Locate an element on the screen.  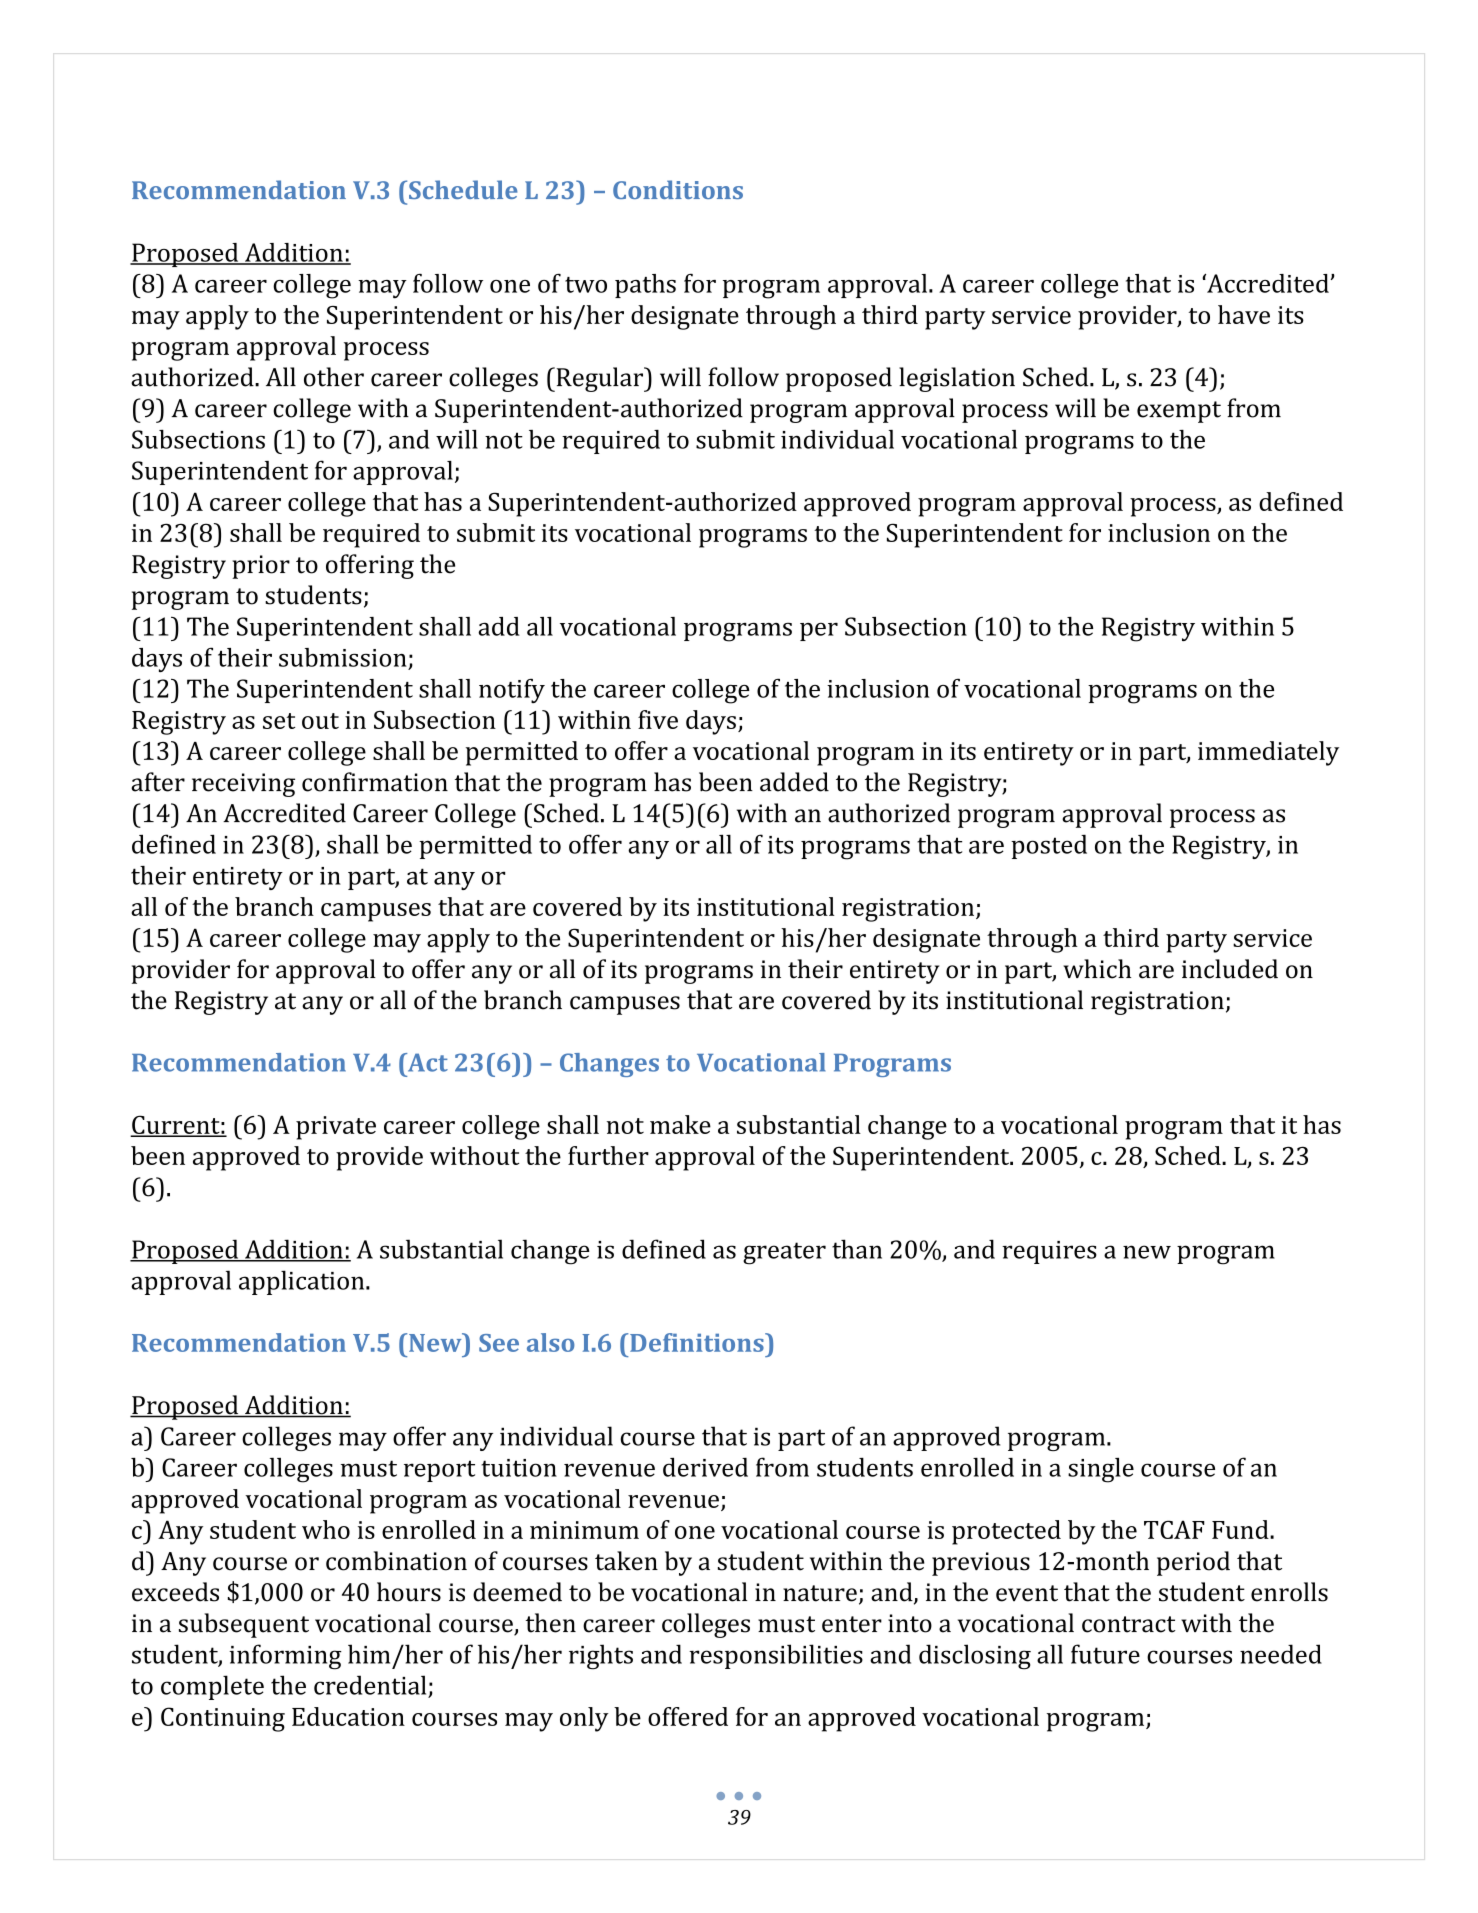
set is located at coordinates (279, 721).
